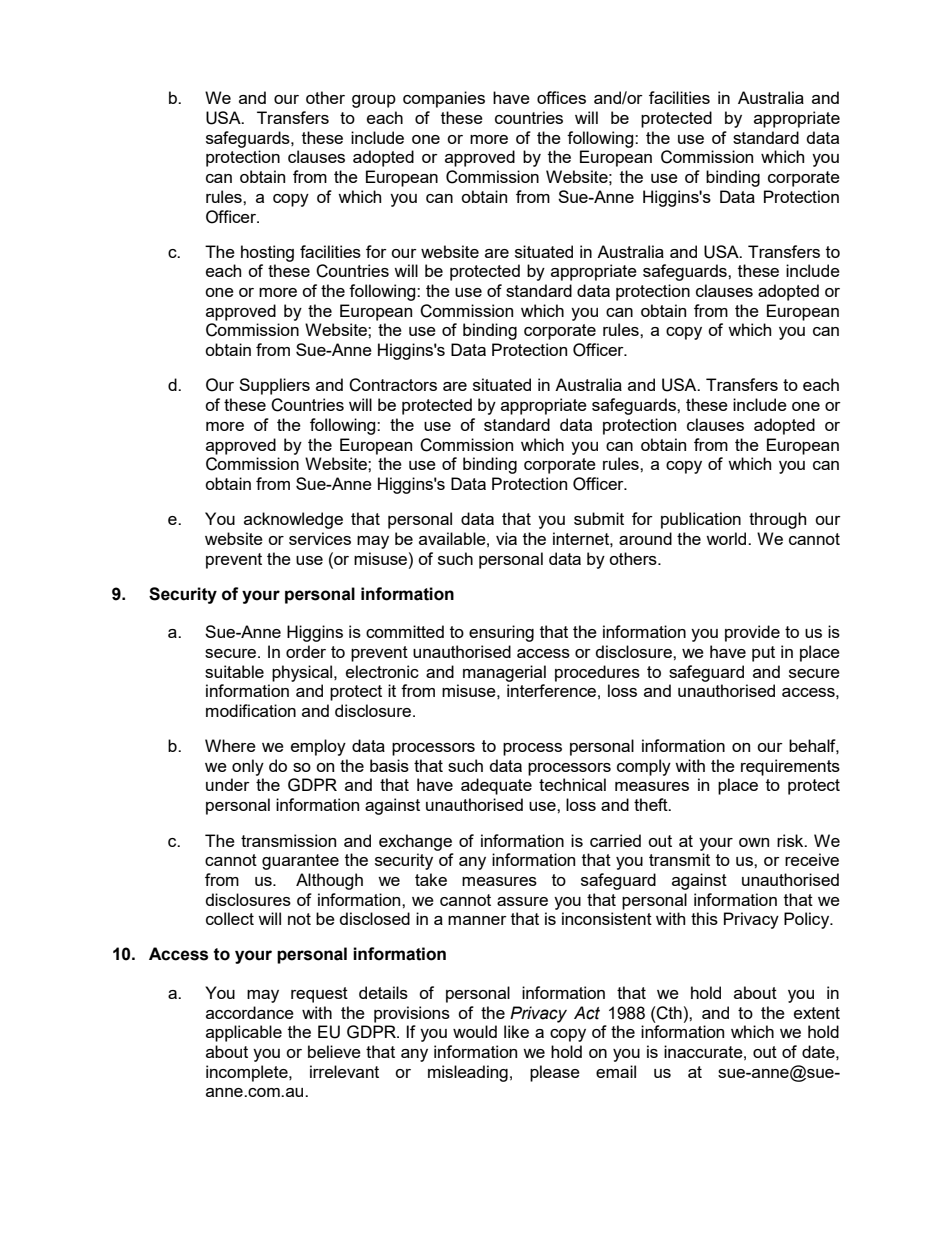 This screenshot has height=1233, width=952. I want to click on believe, so click(334, 1051).
